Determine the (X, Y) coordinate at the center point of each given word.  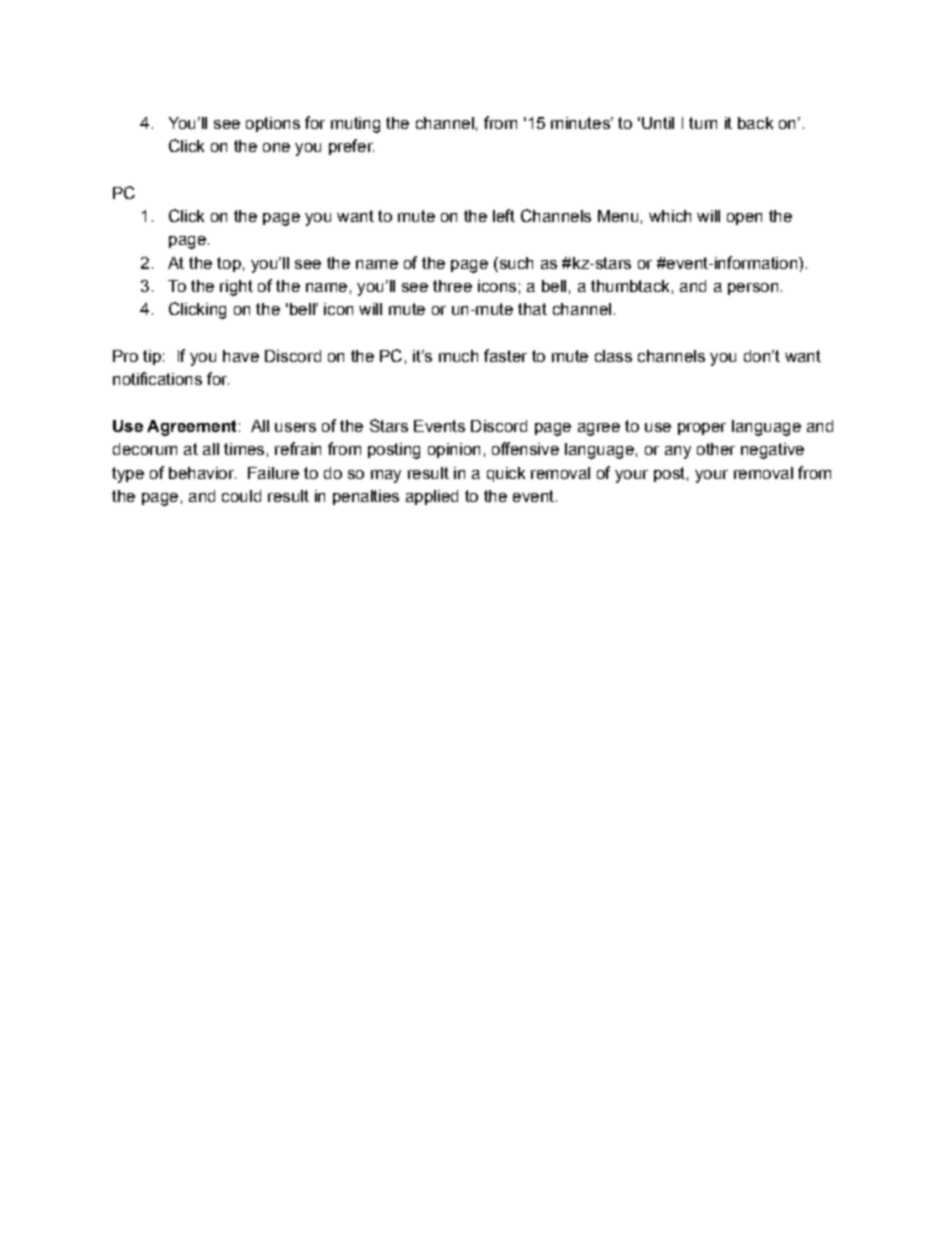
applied (432, 497)
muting (355, 125)
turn (703, 123)
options (273, 124)
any (678, 452)
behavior (202, 473)
